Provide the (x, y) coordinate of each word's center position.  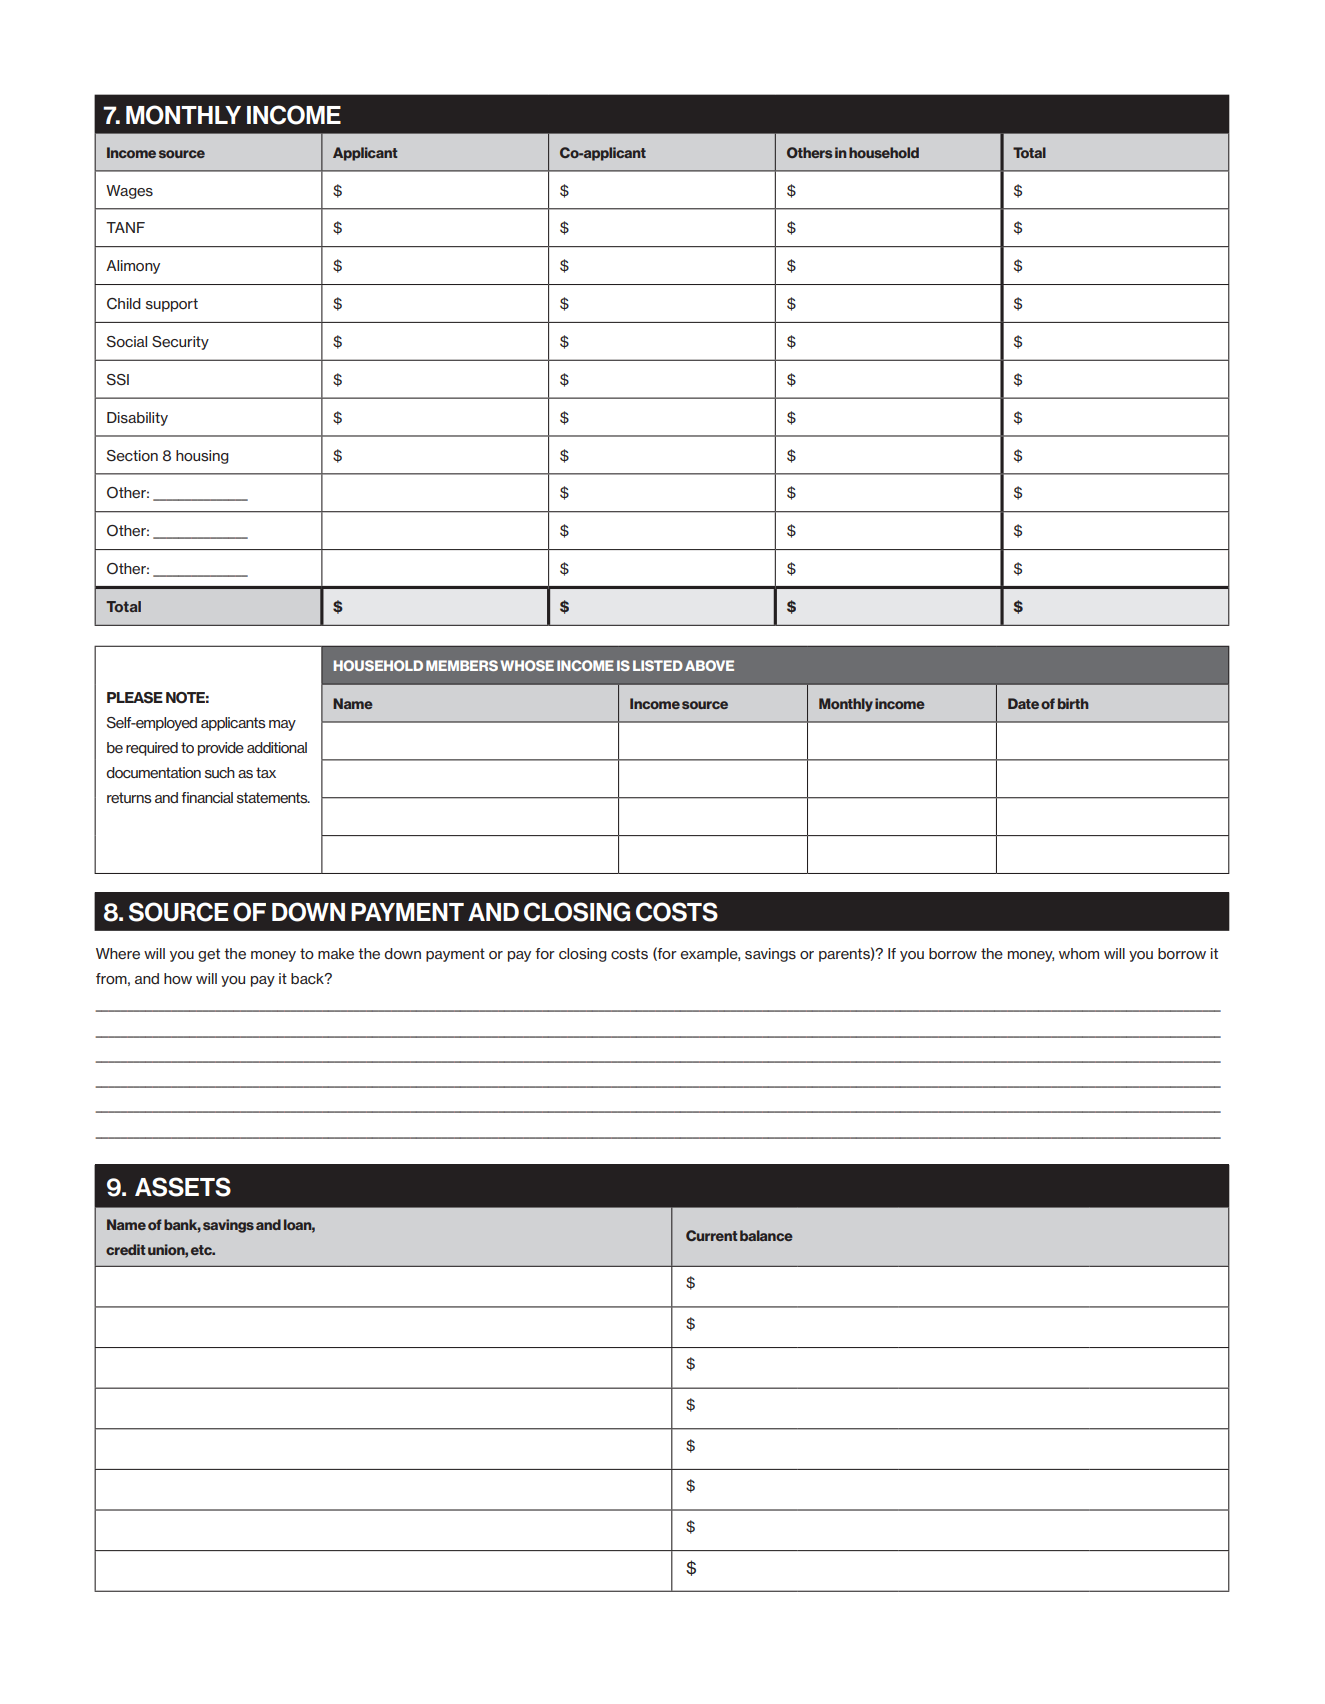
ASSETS (183, 1187)
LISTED (658, 665)
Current (712, 1235)
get (209, 955)
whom (1079, 953)
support (172, 305)
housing (202, 457)
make (336, 953)
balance (766, 1235)
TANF (125, 227)
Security (180, 343)
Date (1023, 703)
